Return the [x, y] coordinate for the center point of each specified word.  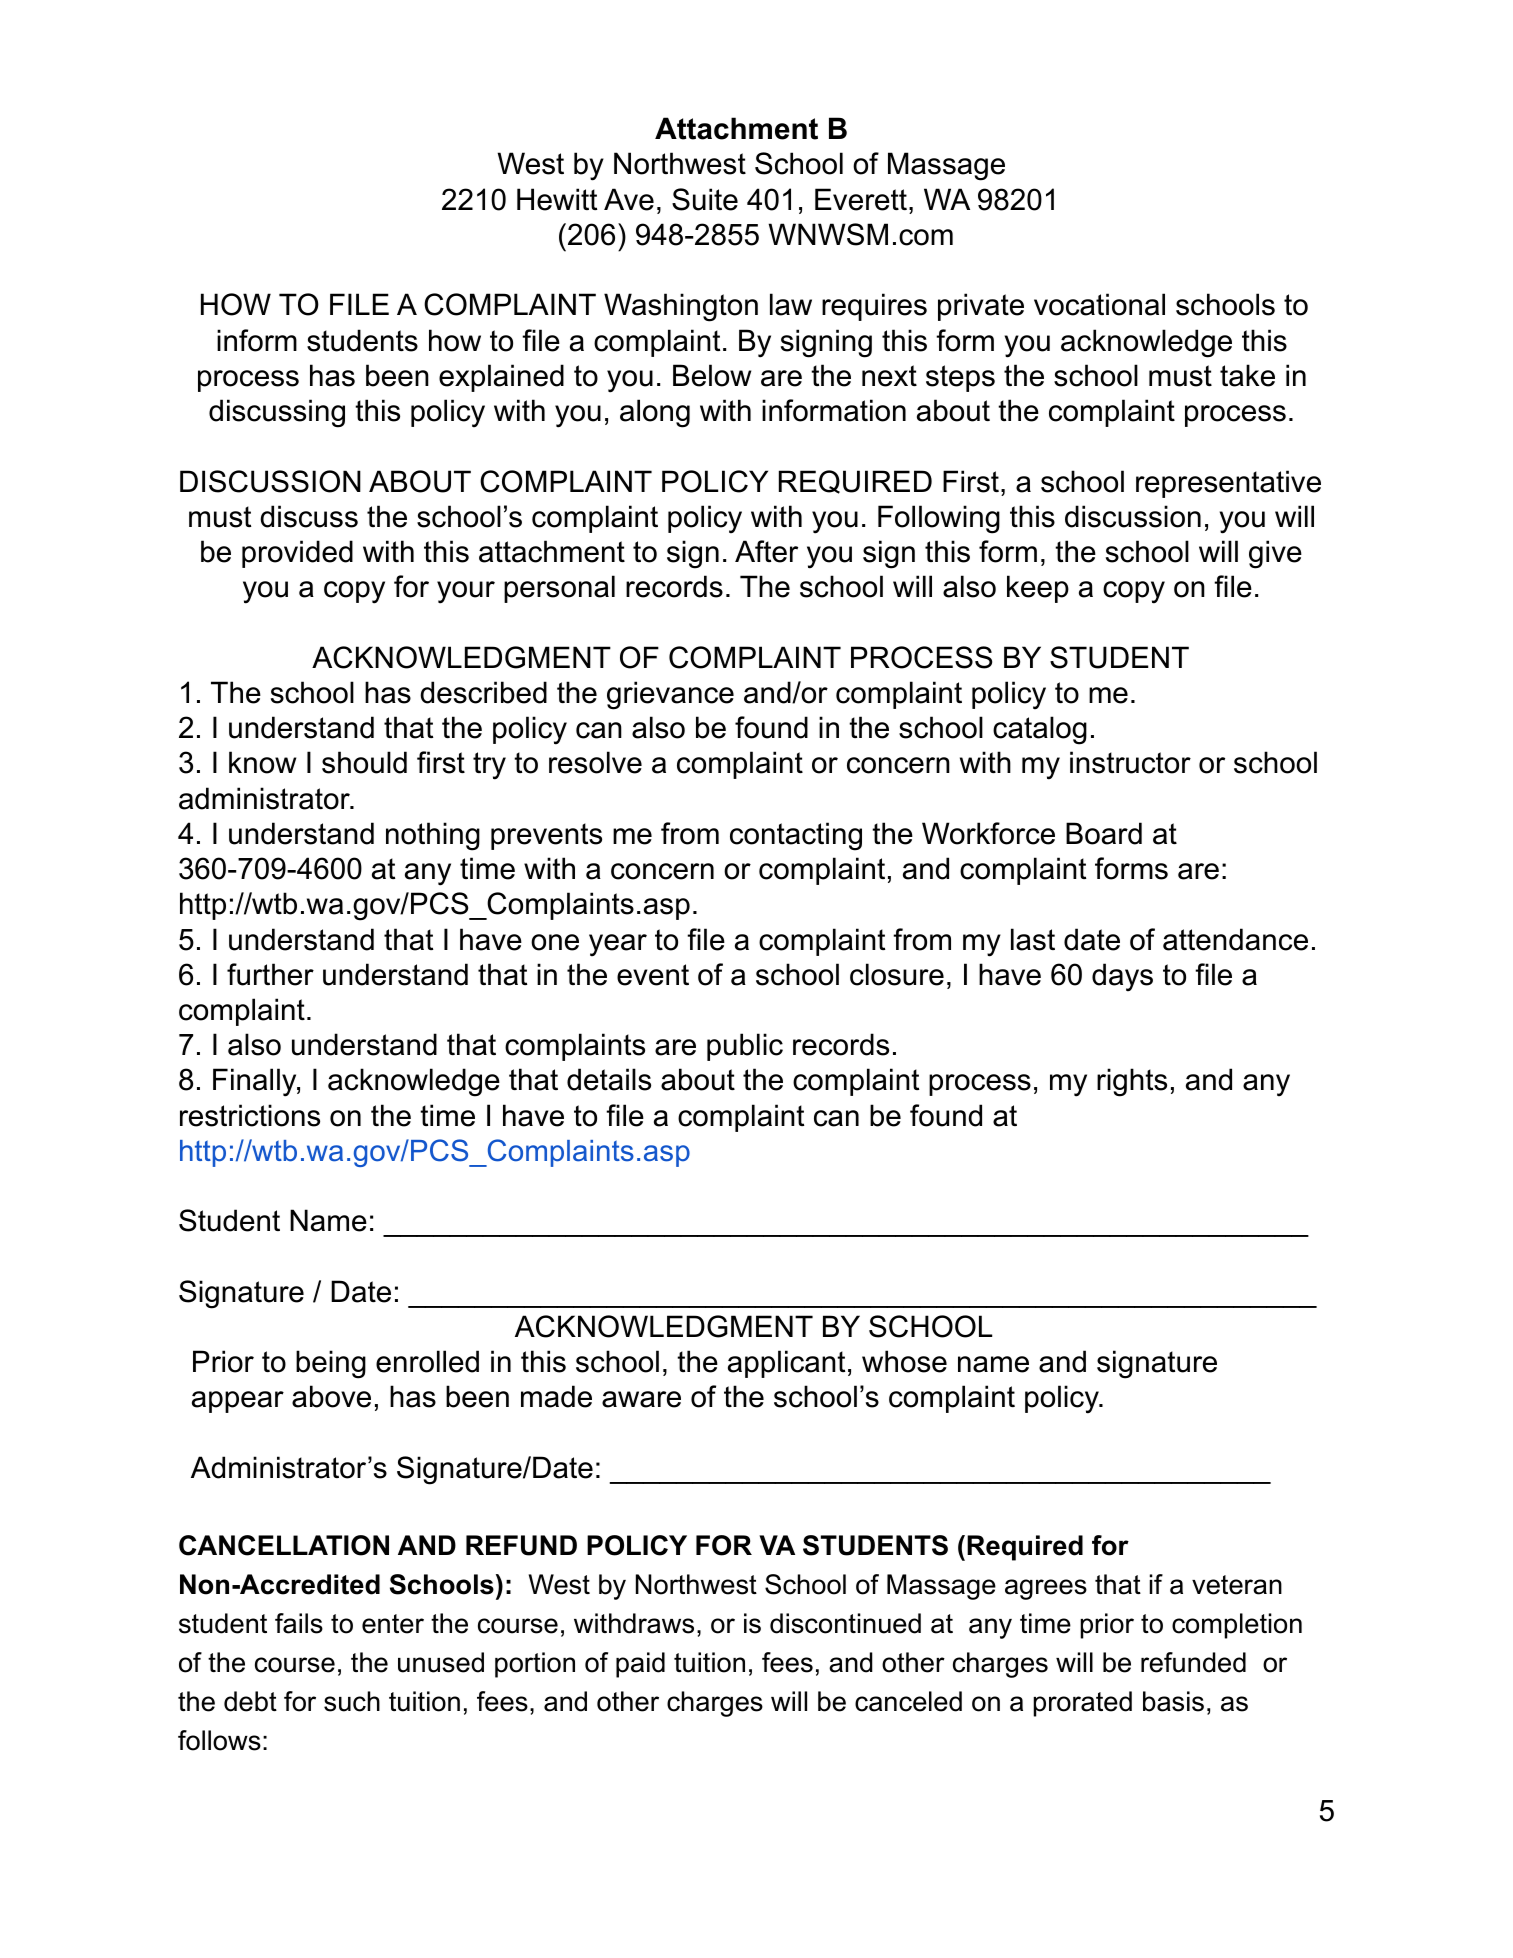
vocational [1099, 304]
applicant [786, 1364]
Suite [705, 199]
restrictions [250, 1115]
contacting [796, 836]
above [331, 1396]
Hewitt [557, 199]
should [364, 762]
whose [904, 1361]
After [766, 551]
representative [1228, 484]
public [745, 1047]
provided [297, 554]
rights [1132, 1082]
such [352, 1701]
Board [1104, 833]
